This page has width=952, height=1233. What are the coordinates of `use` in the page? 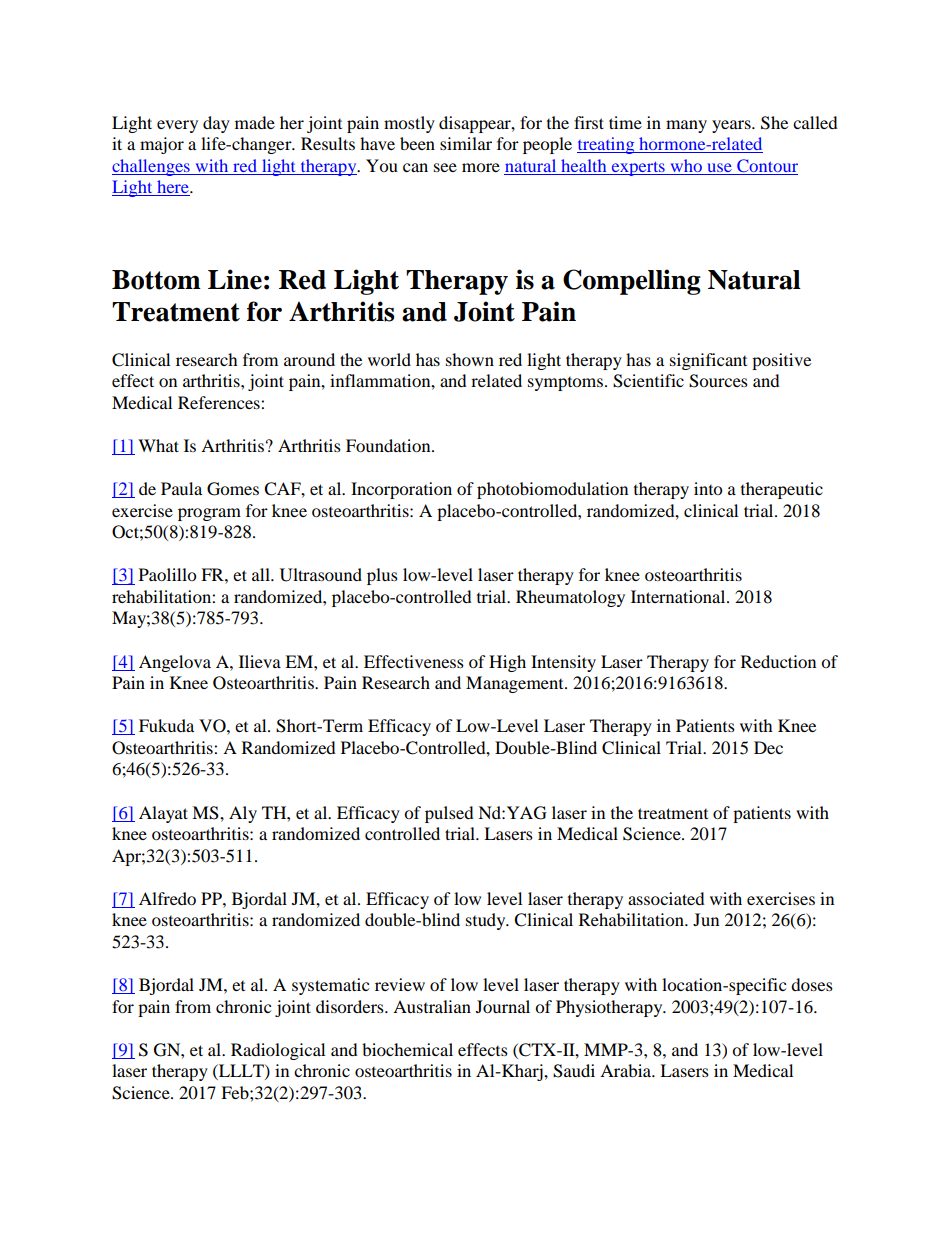 It's located at (719, 169).
